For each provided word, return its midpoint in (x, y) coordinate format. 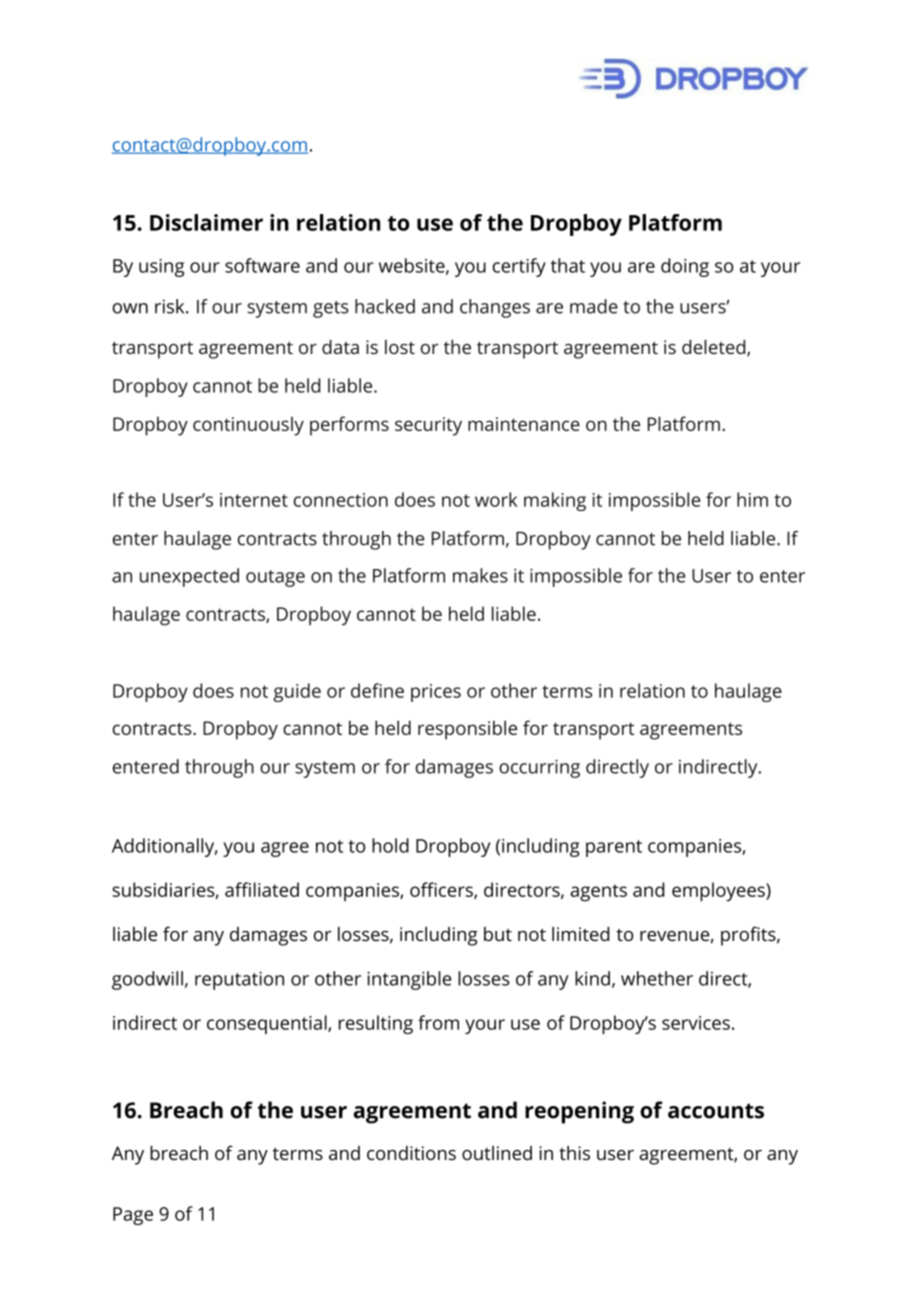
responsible (467, 730)
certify (519, 267)
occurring (539, 768)
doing (685, 267)
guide (297, 692)
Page (133, 1216)
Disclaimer (206, 222)
